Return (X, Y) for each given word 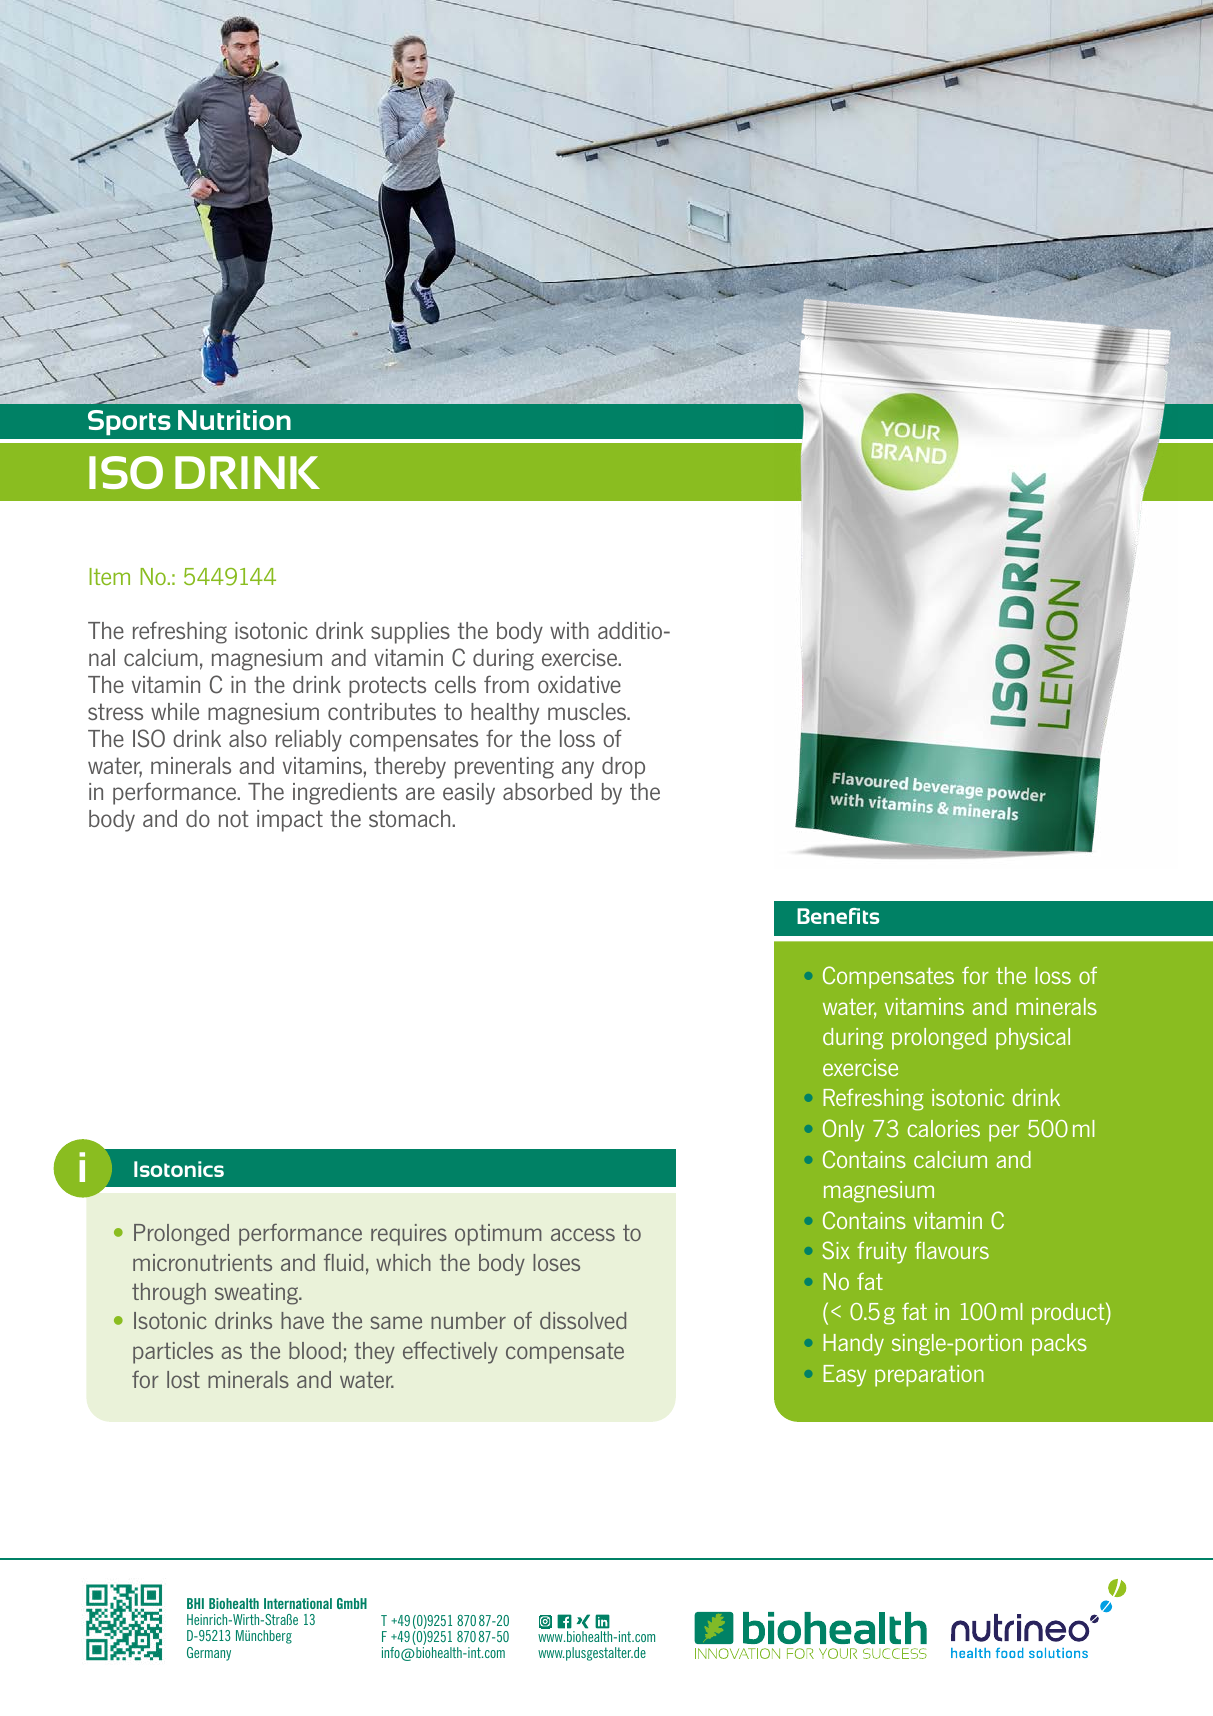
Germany (209, 1654)
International (298, 1603)
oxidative (579, 684)
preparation (929, 1376)
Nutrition (234, 420)
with (569, 630)
